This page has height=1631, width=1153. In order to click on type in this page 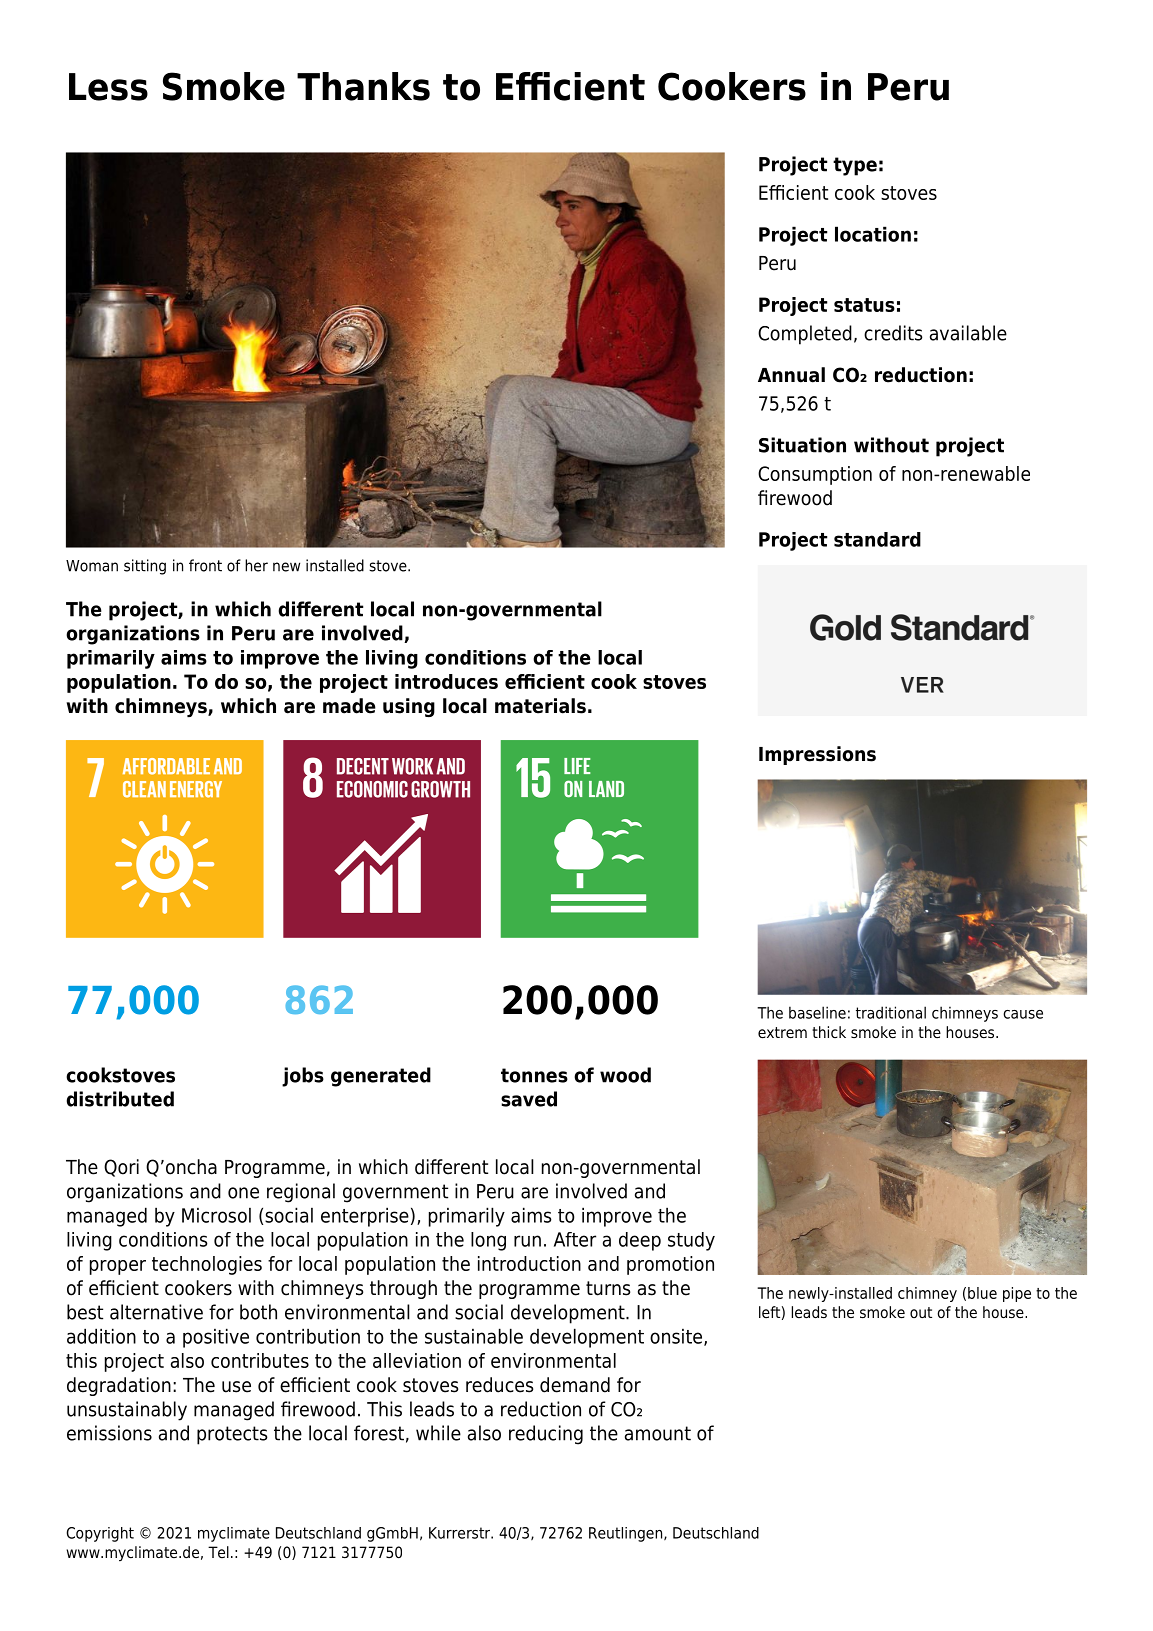, I will do `click(855, 166)`.
